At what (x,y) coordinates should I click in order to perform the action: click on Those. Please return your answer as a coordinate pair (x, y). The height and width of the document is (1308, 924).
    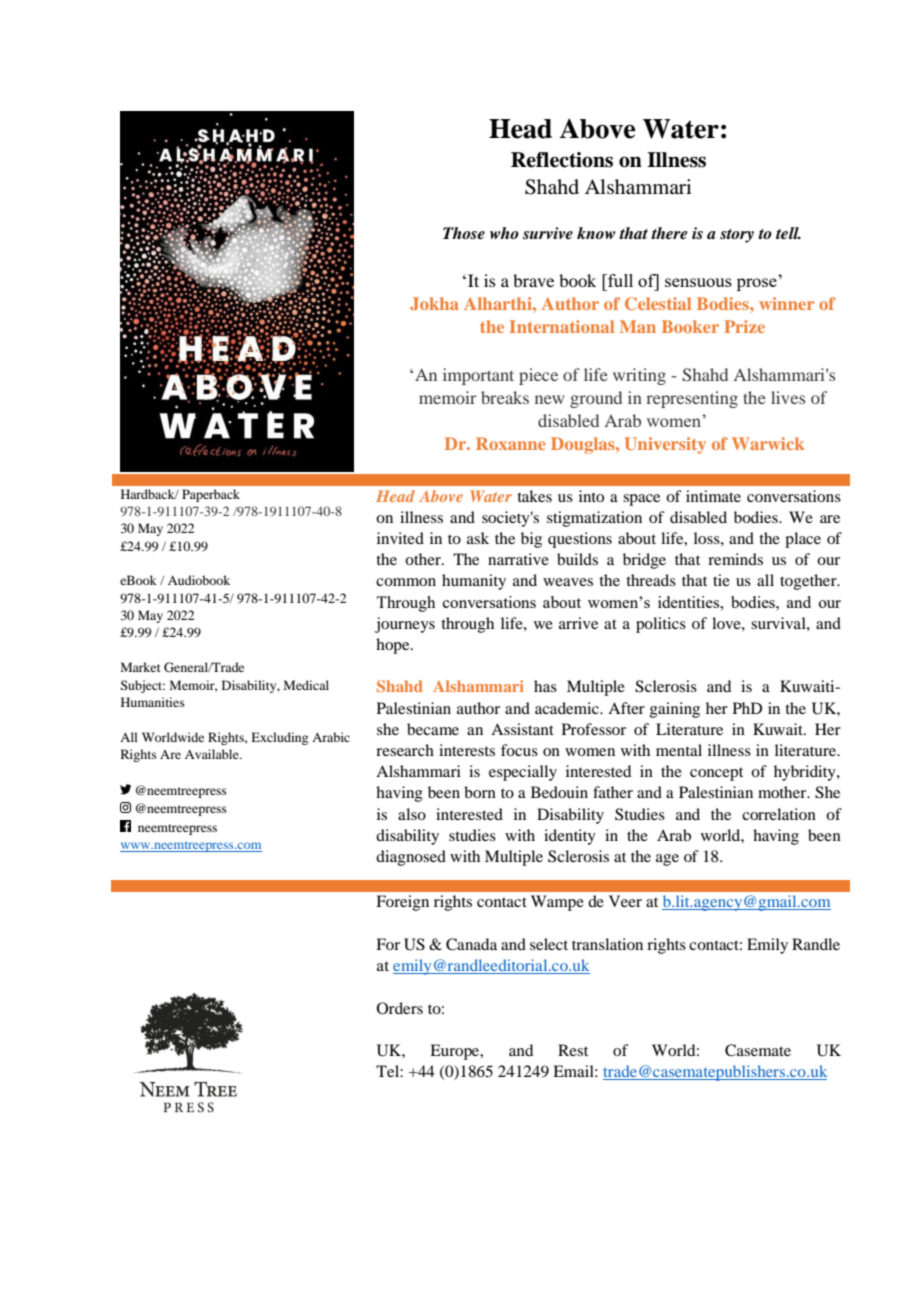
    Looking at the image, I should click on (464, 233).
